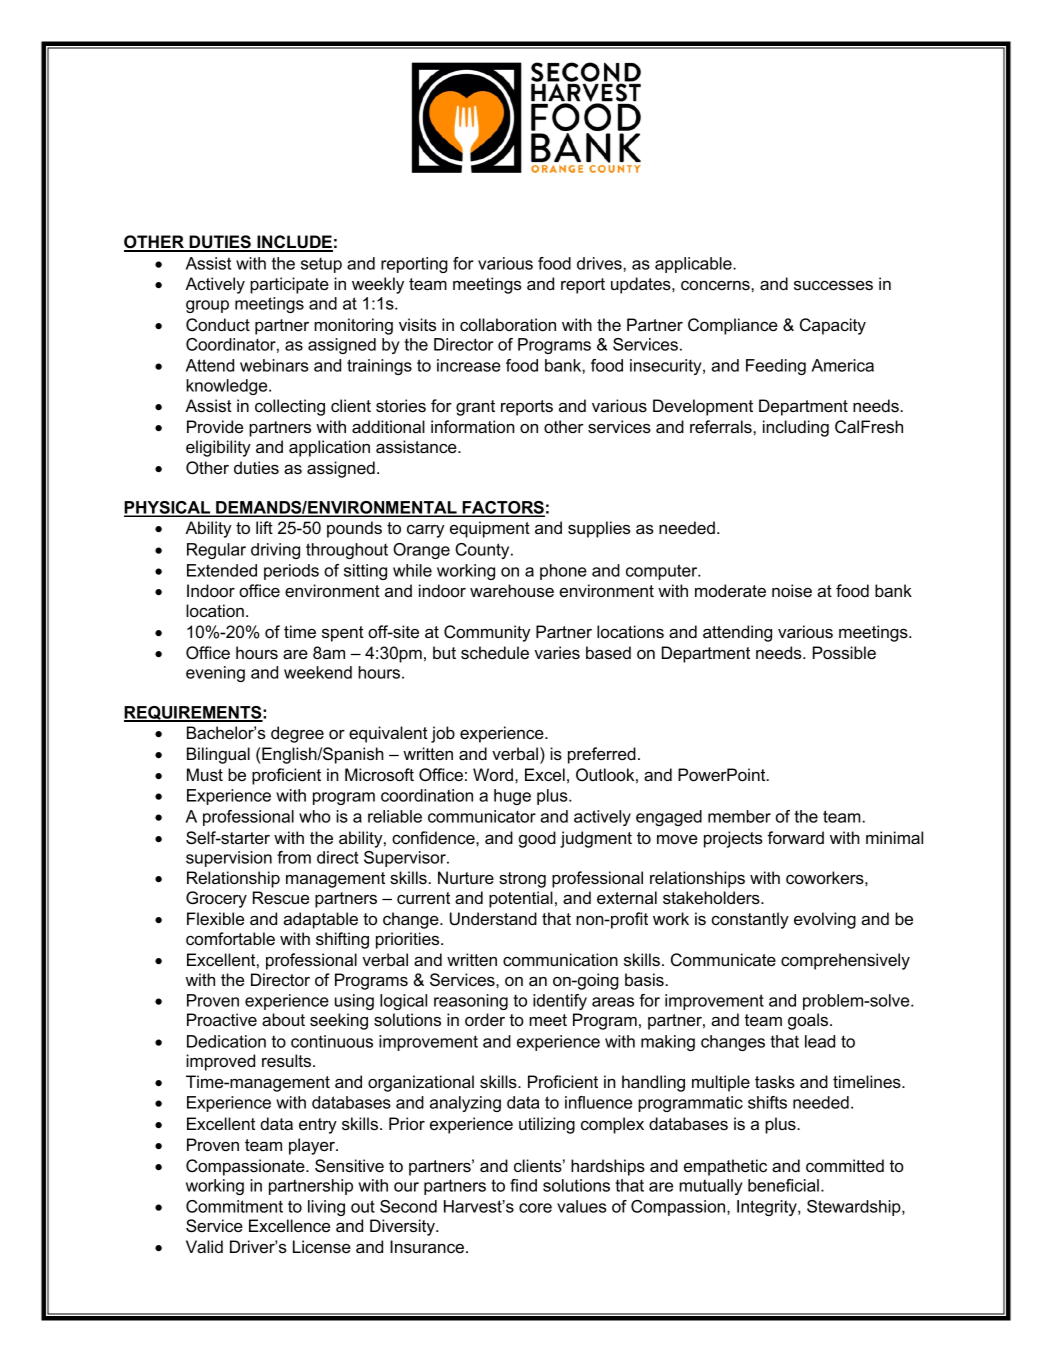  I want to click on collaboration, so click(508, 324).
